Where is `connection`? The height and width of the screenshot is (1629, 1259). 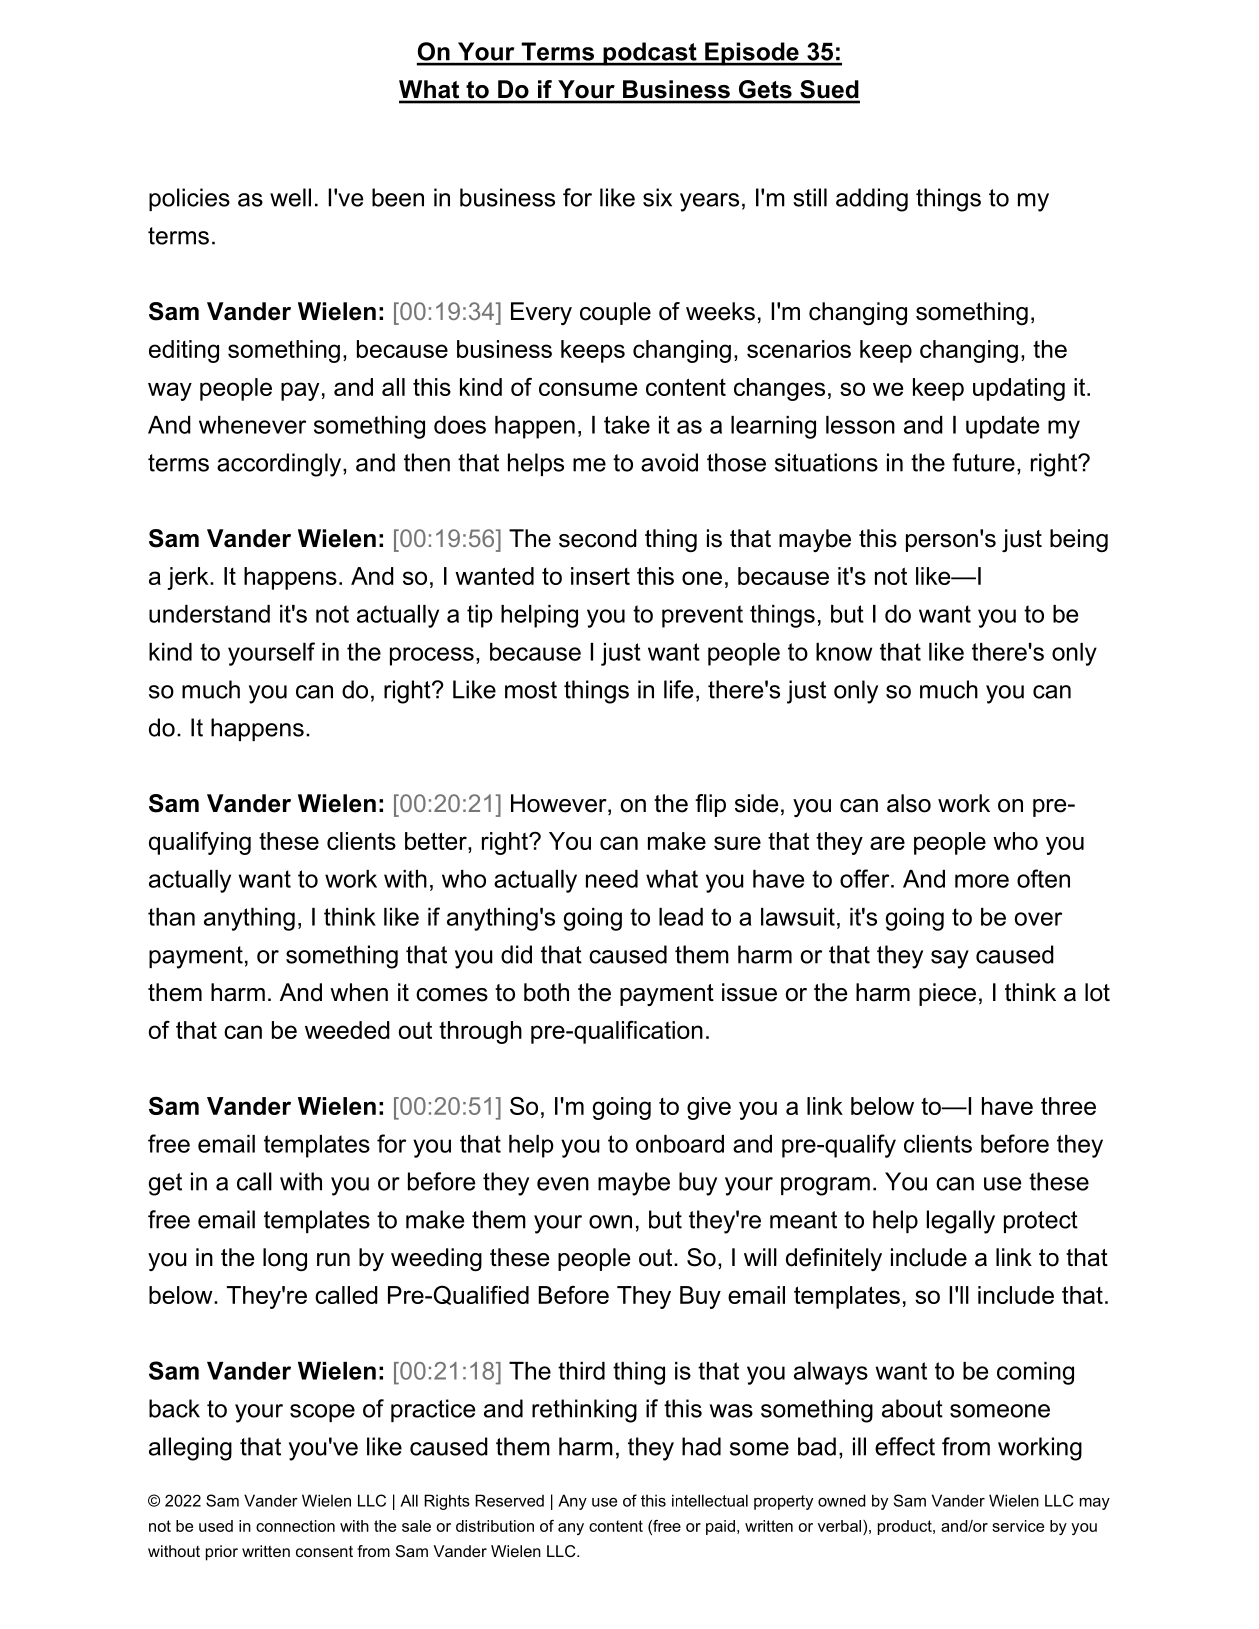
connection is located at coordinates (295, 1526).
